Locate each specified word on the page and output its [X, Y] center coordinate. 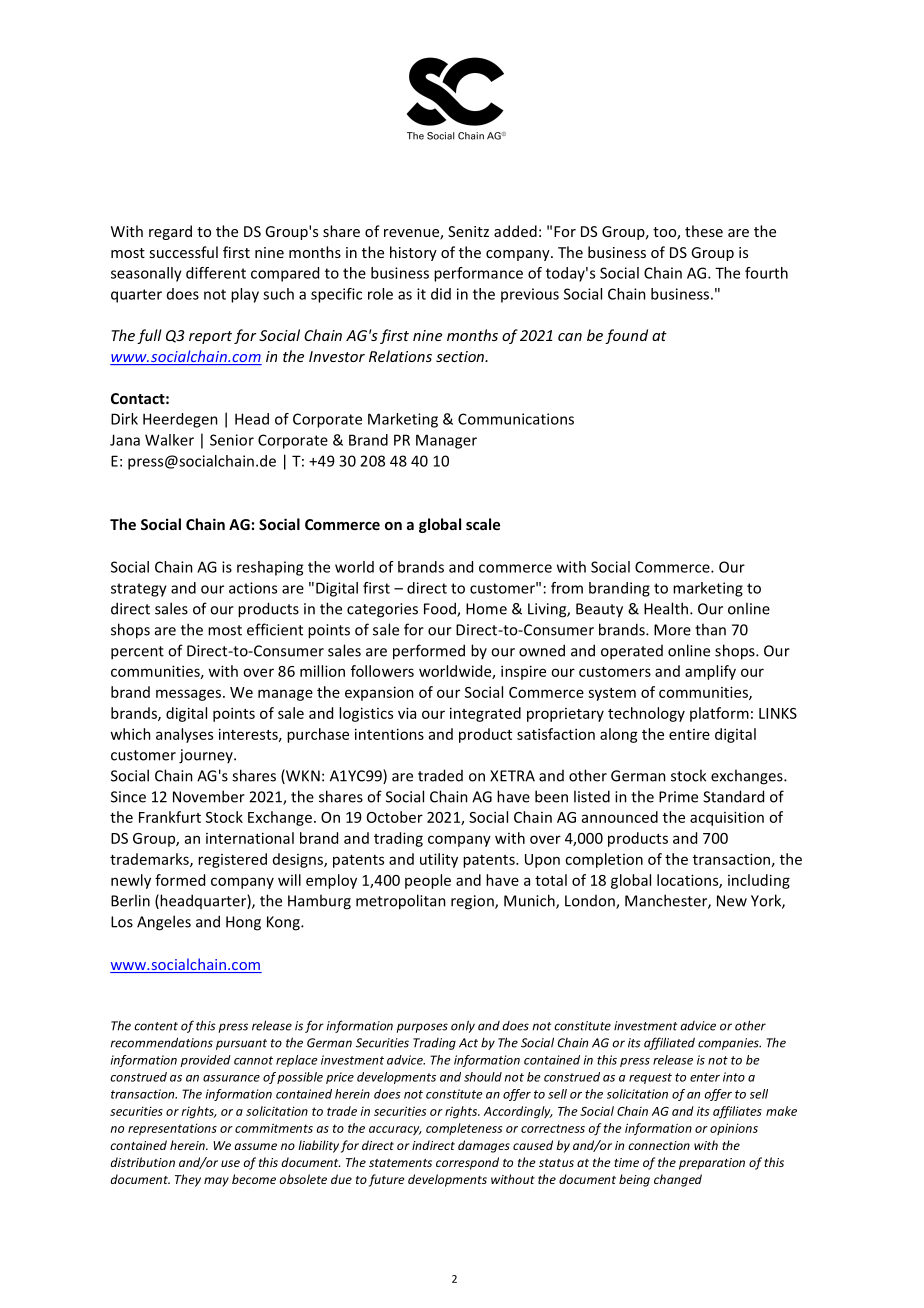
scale [483, 524]
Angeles [164, 923]
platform [719, 714]
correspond [467, 1163]
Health [666, 608]
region [473, 902]
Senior [232, 440]
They [188, 1180]
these [704, 231]
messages [188, 695]
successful [183, 252]
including [759, 881]
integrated [485, 714]
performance [478, 274]
